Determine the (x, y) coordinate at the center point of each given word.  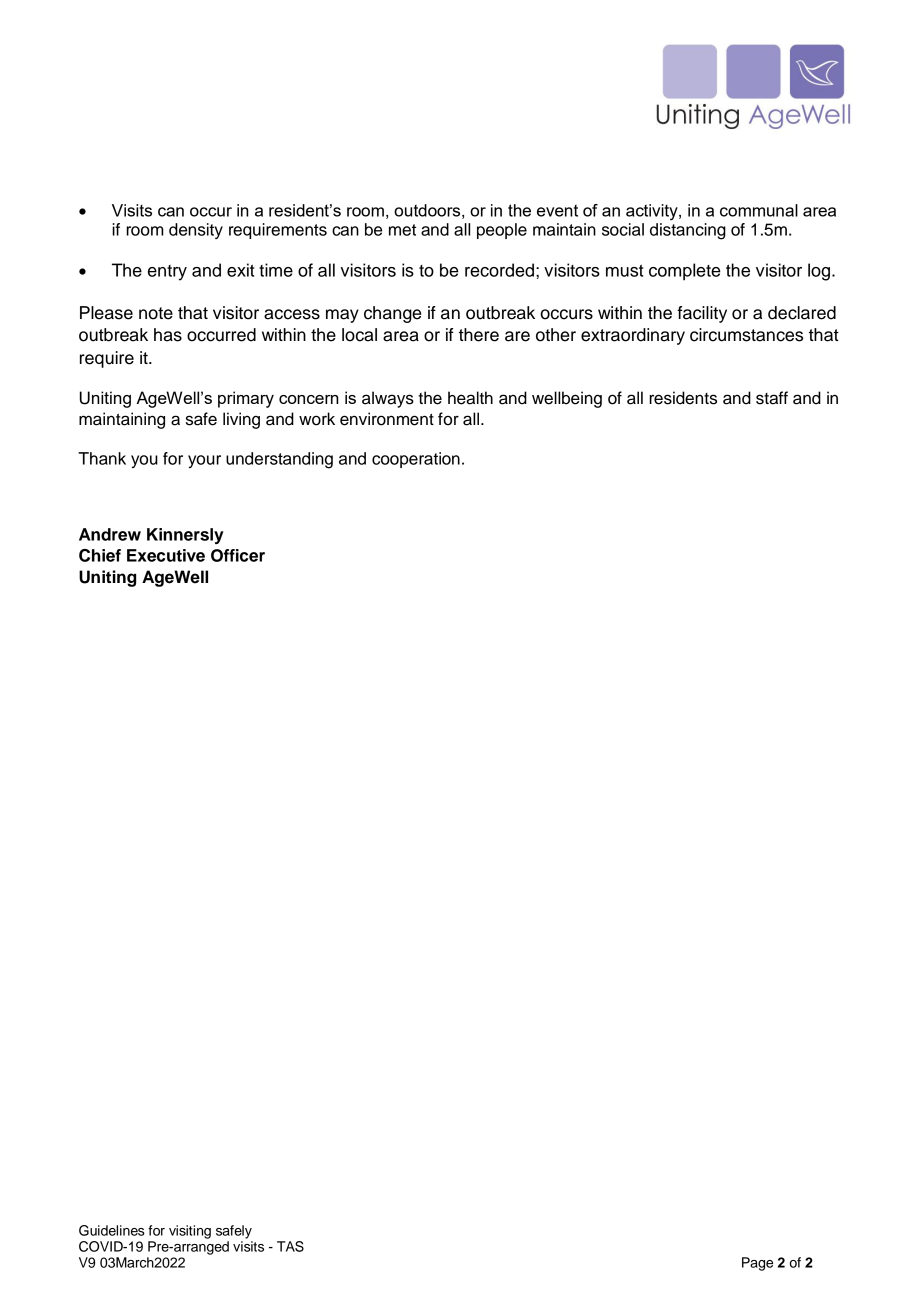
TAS (290, 1246)
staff (772, 398)
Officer (238, 555)
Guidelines (112, 1230)
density (196, 231)
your (204, 461)
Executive (166, 555)
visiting (190, 1232)
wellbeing (567, 399)
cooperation (416, 460)
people (502, 231)
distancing (688, 231)
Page (757, 1264)
